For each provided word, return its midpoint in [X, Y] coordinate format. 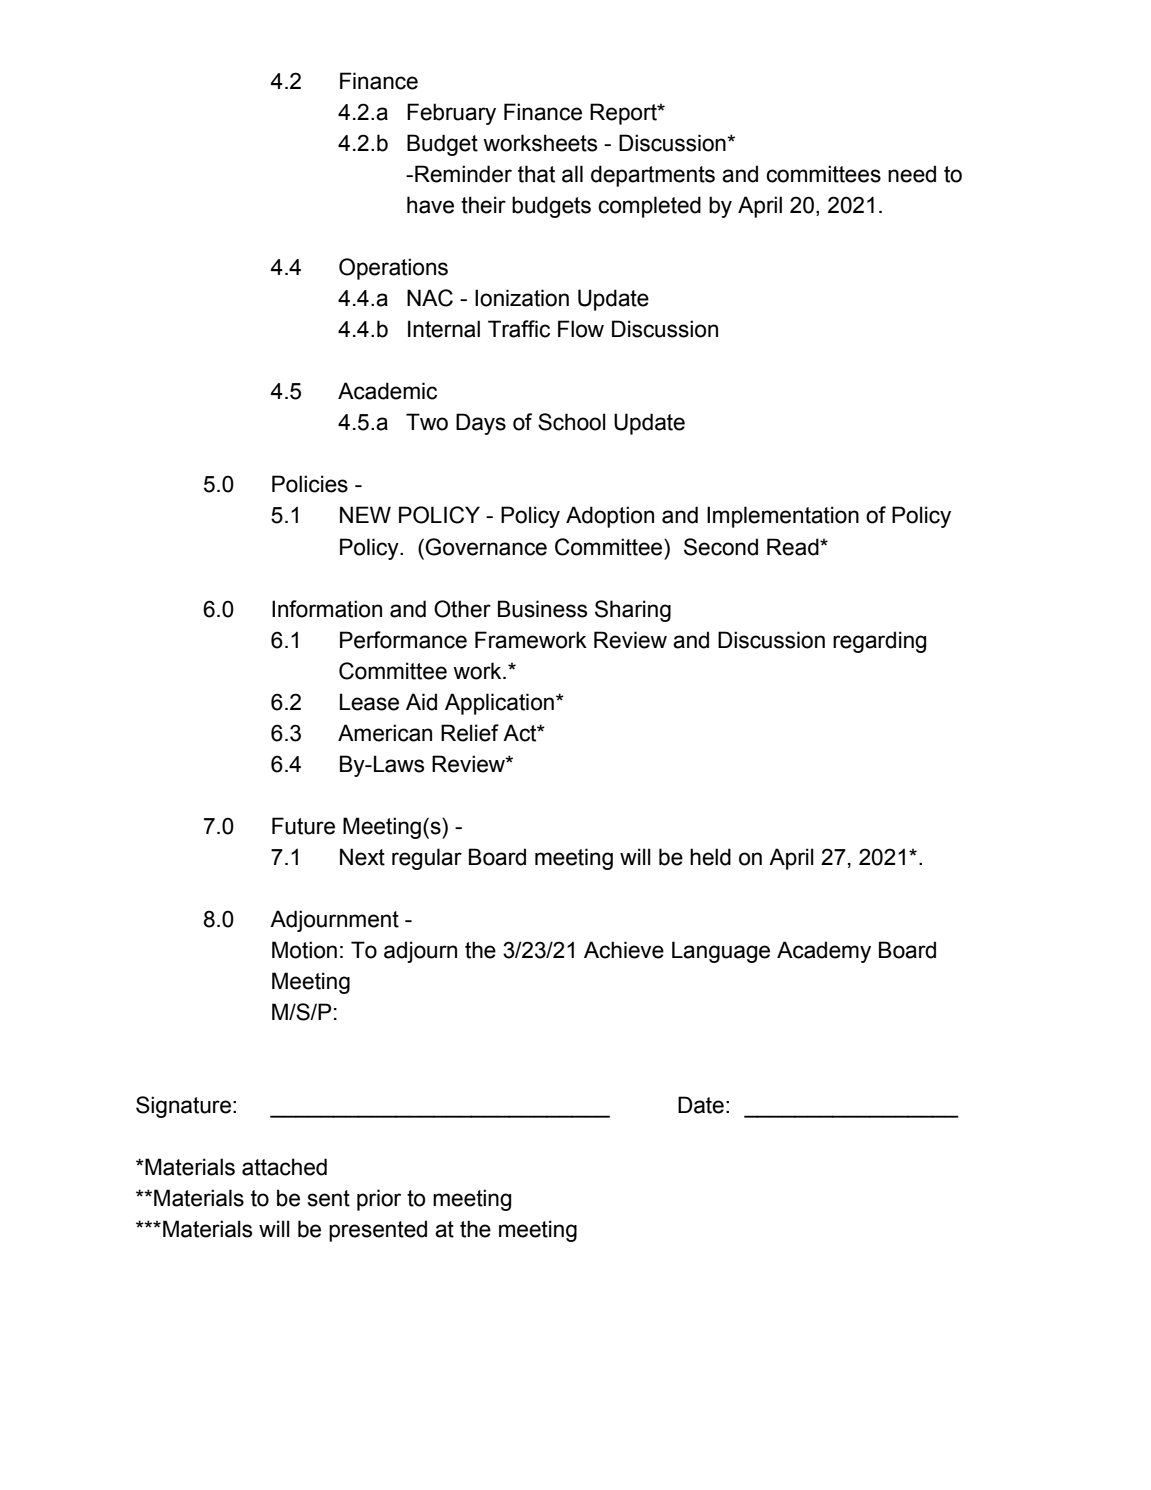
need [912, 174]
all [572, 174]
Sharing [633, 611]
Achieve [624, 950]
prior [379, 1200]
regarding [879, 642]
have [430, 205]
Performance [403, 640]
